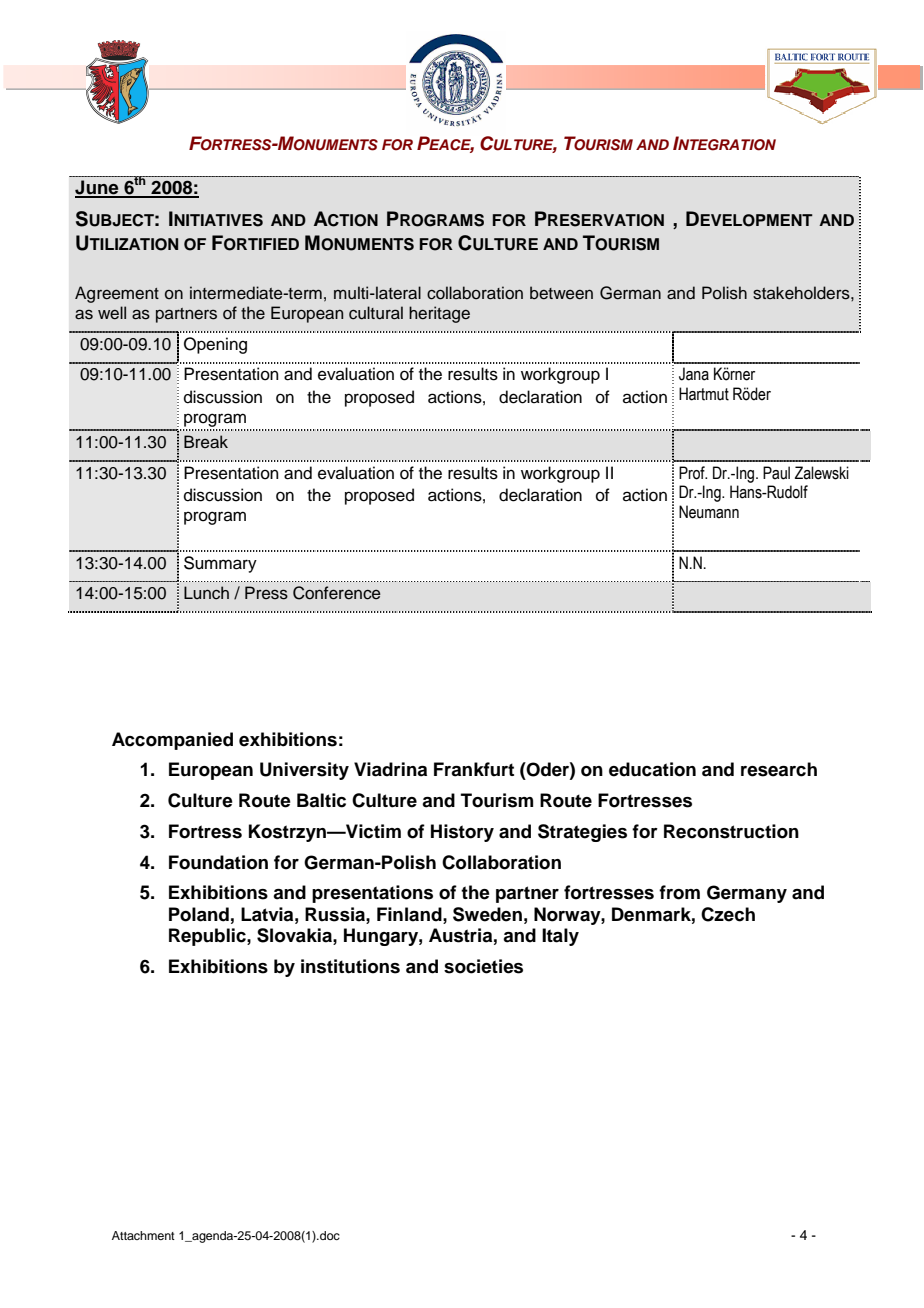 The image size is (924, 1308). I want to click on Jana, so click(694, 374).
